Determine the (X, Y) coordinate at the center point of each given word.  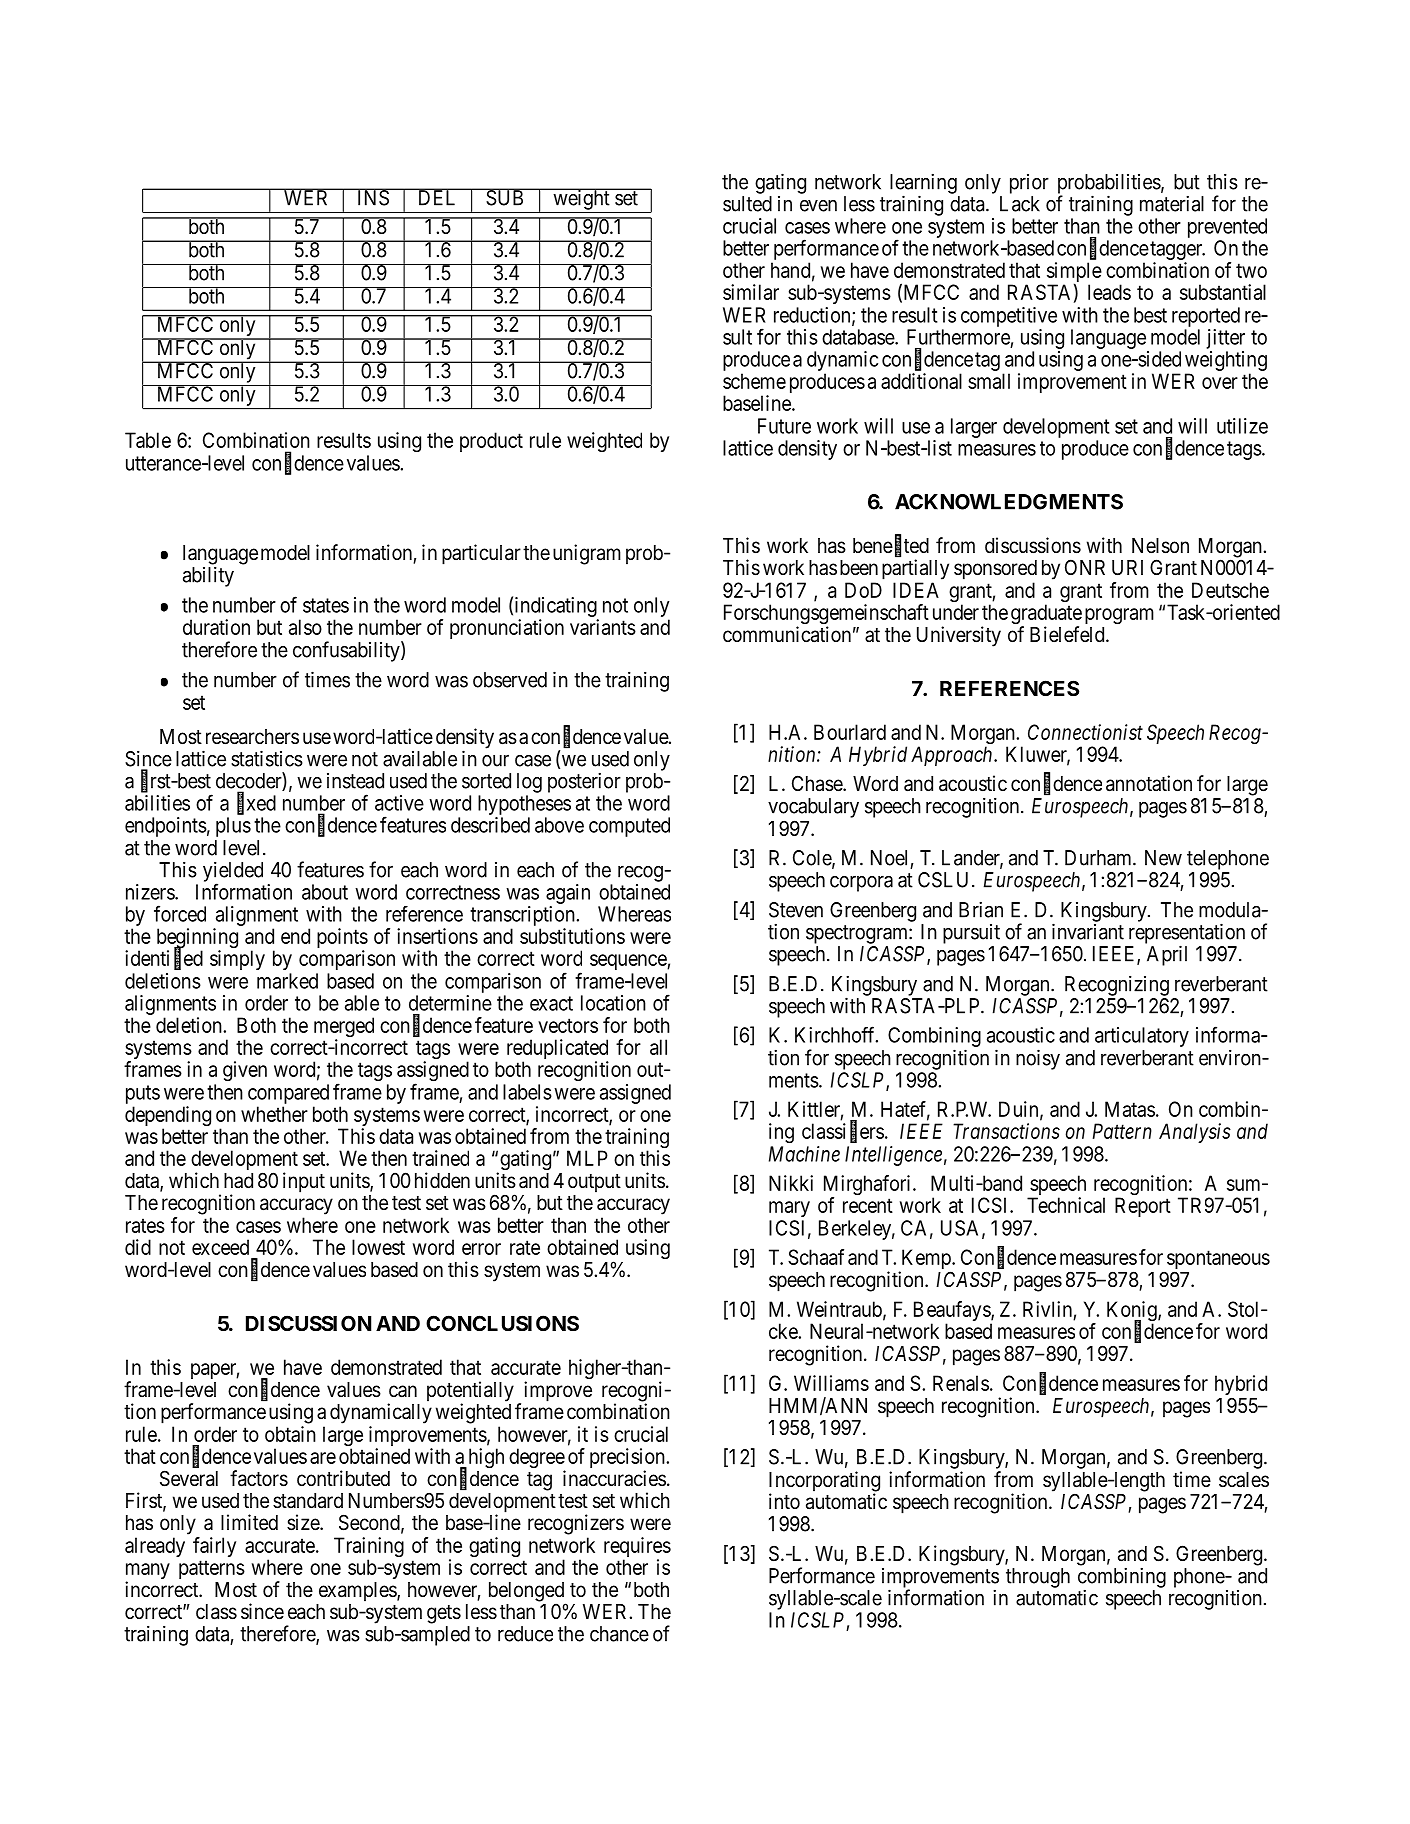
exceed (220, 1247)
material (1172, 203)
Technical (1066, 1205)
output (594, 1183)
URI (1127, 568)
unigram (587, 554)
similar (751, 292)
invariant (1088, 931)
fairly (214, 1547)
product (491, 442)
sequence (629, 962)
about (325, 892)
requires (637, 1548)
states (326, 605)
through (1038, 1578)
